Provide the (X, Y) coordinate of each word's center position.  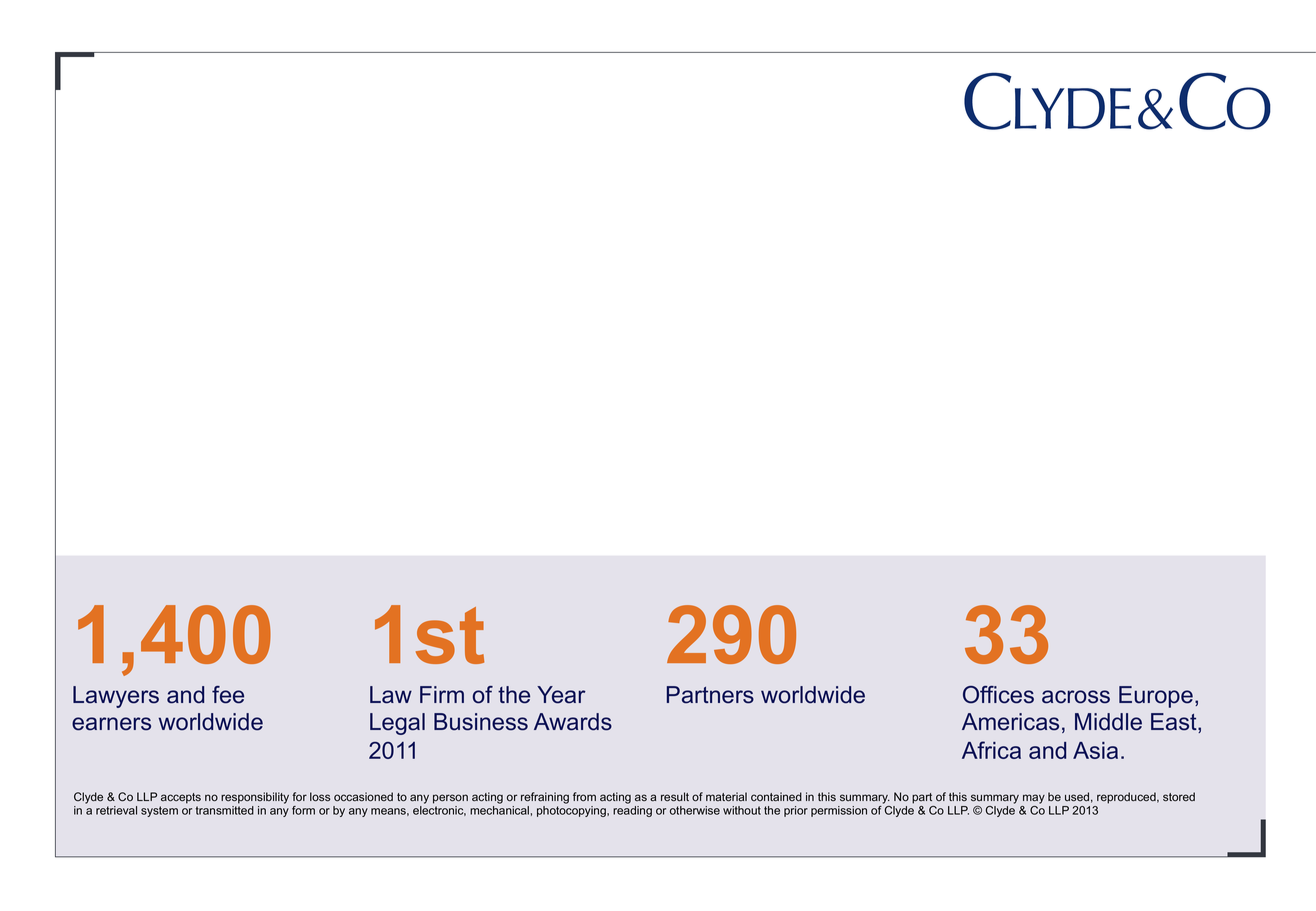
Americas (1010, 722)
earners (111, 724)
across (1076, 697)
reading (632, 811)
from (584, 796)
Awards (573, 722)
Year (561, 695)
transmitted (225, 810)
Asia (1095, 750)
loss (320, 797)
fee (228, 695)
